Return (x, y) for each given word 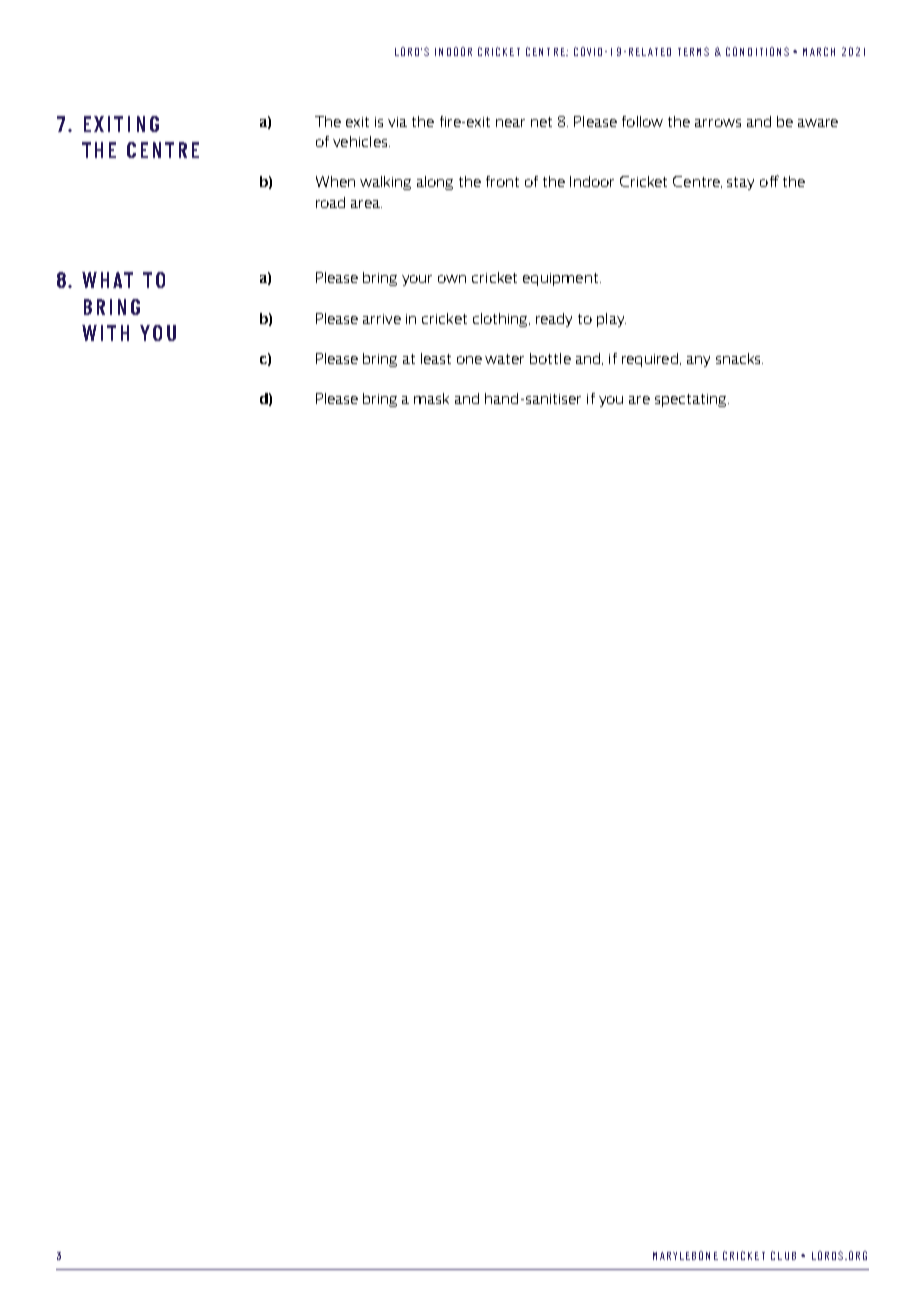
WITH (105, 333)
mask (431, 398)
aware (818, 123)
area (366, 204)
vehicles (361, 141)
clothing (501, 320)
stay (740, 183)
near (510, 123)
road (330, 202)
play (611, 320)
